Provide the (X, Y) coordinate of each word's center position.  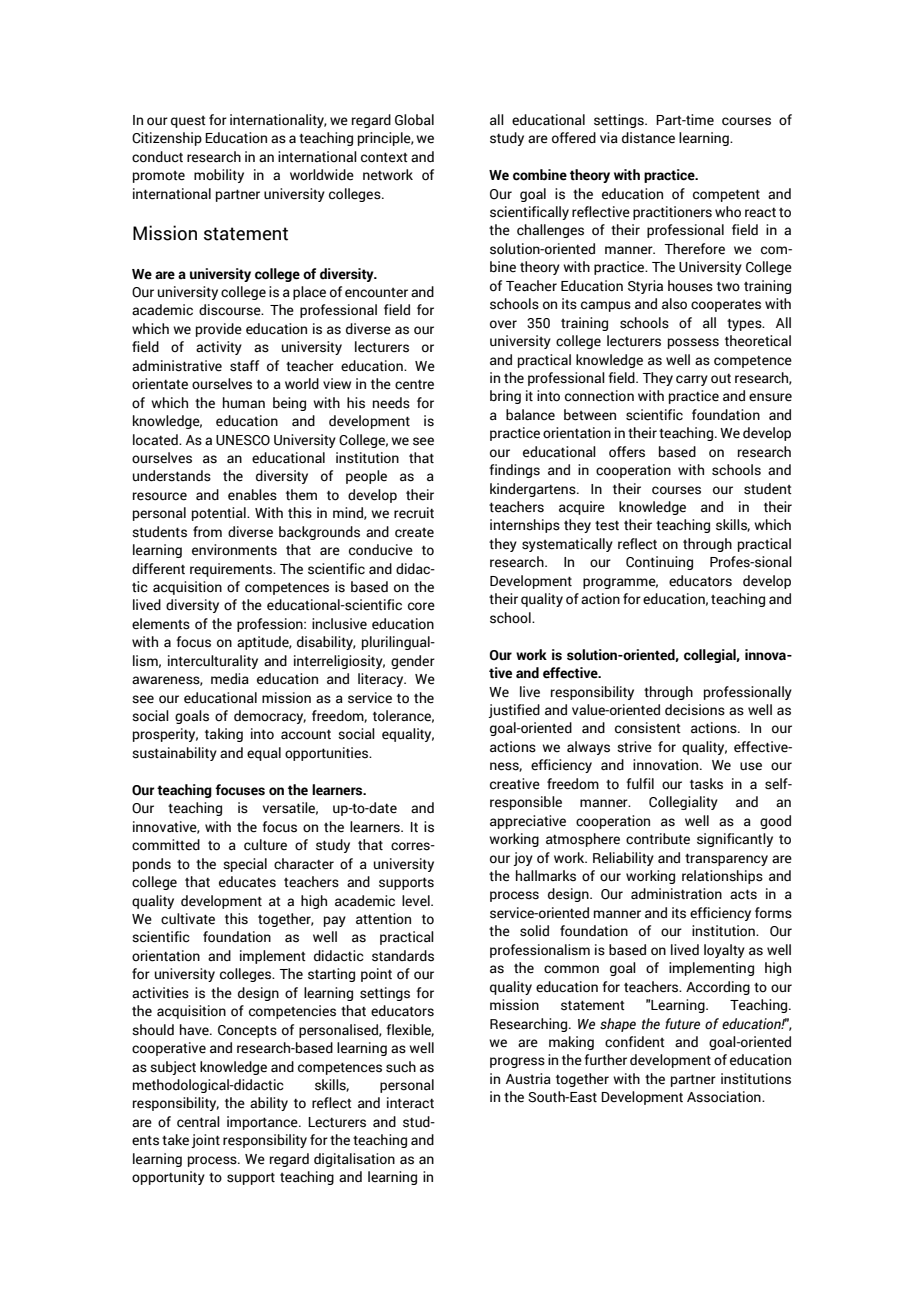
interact (410, 1103)
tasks (706, 784)
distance (648, 138)
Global (414, 120)
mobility (219, 176)
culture (265, 845)
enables (252, 495)
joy (523, 859)
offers (627, 452)
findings (514, 471)
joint (205, 1141)
